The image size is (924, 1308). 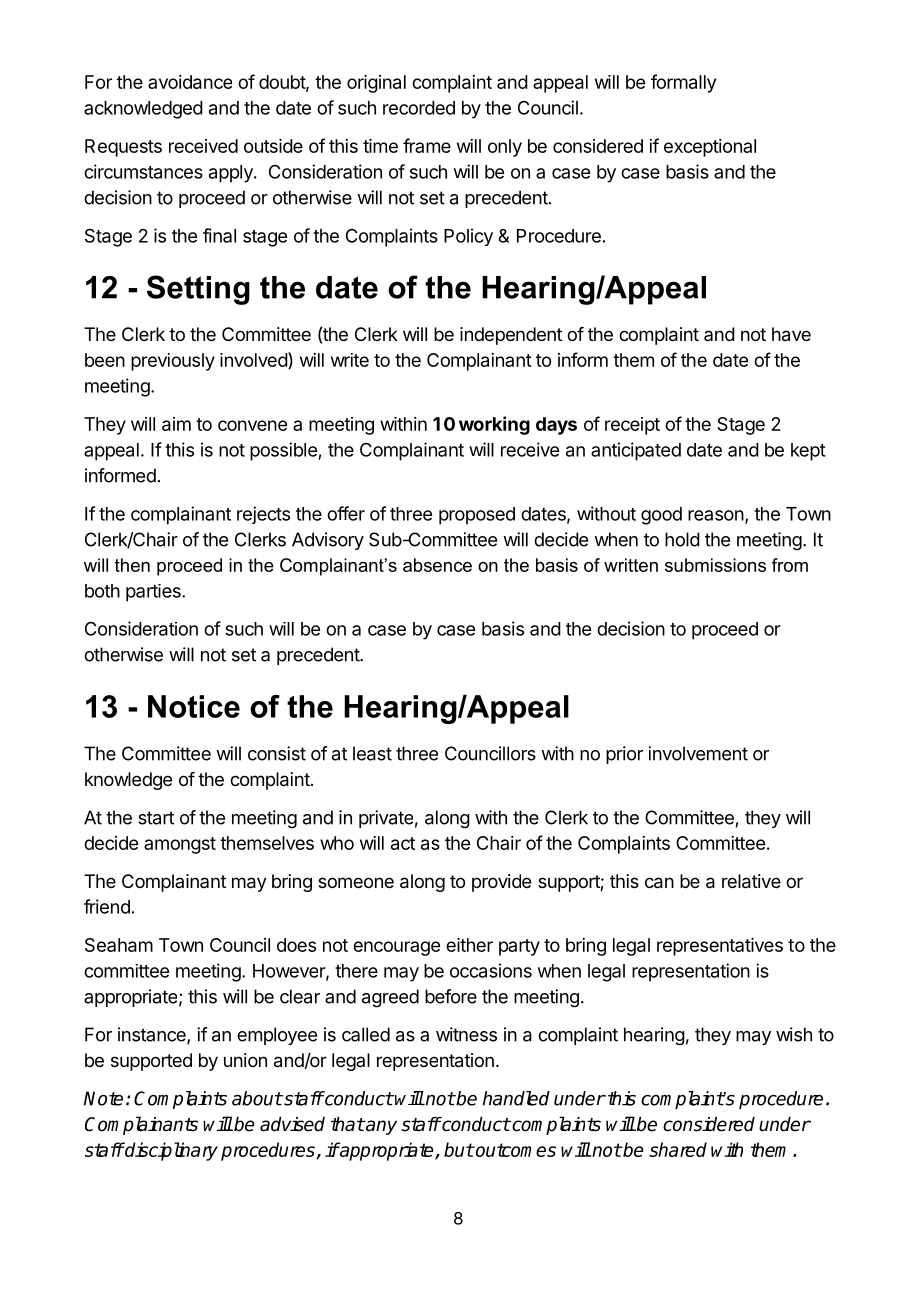 What do you see at coordinates (190, 82) in the screenshot?
I see `avoidance` at bounding box center [190, 82].
